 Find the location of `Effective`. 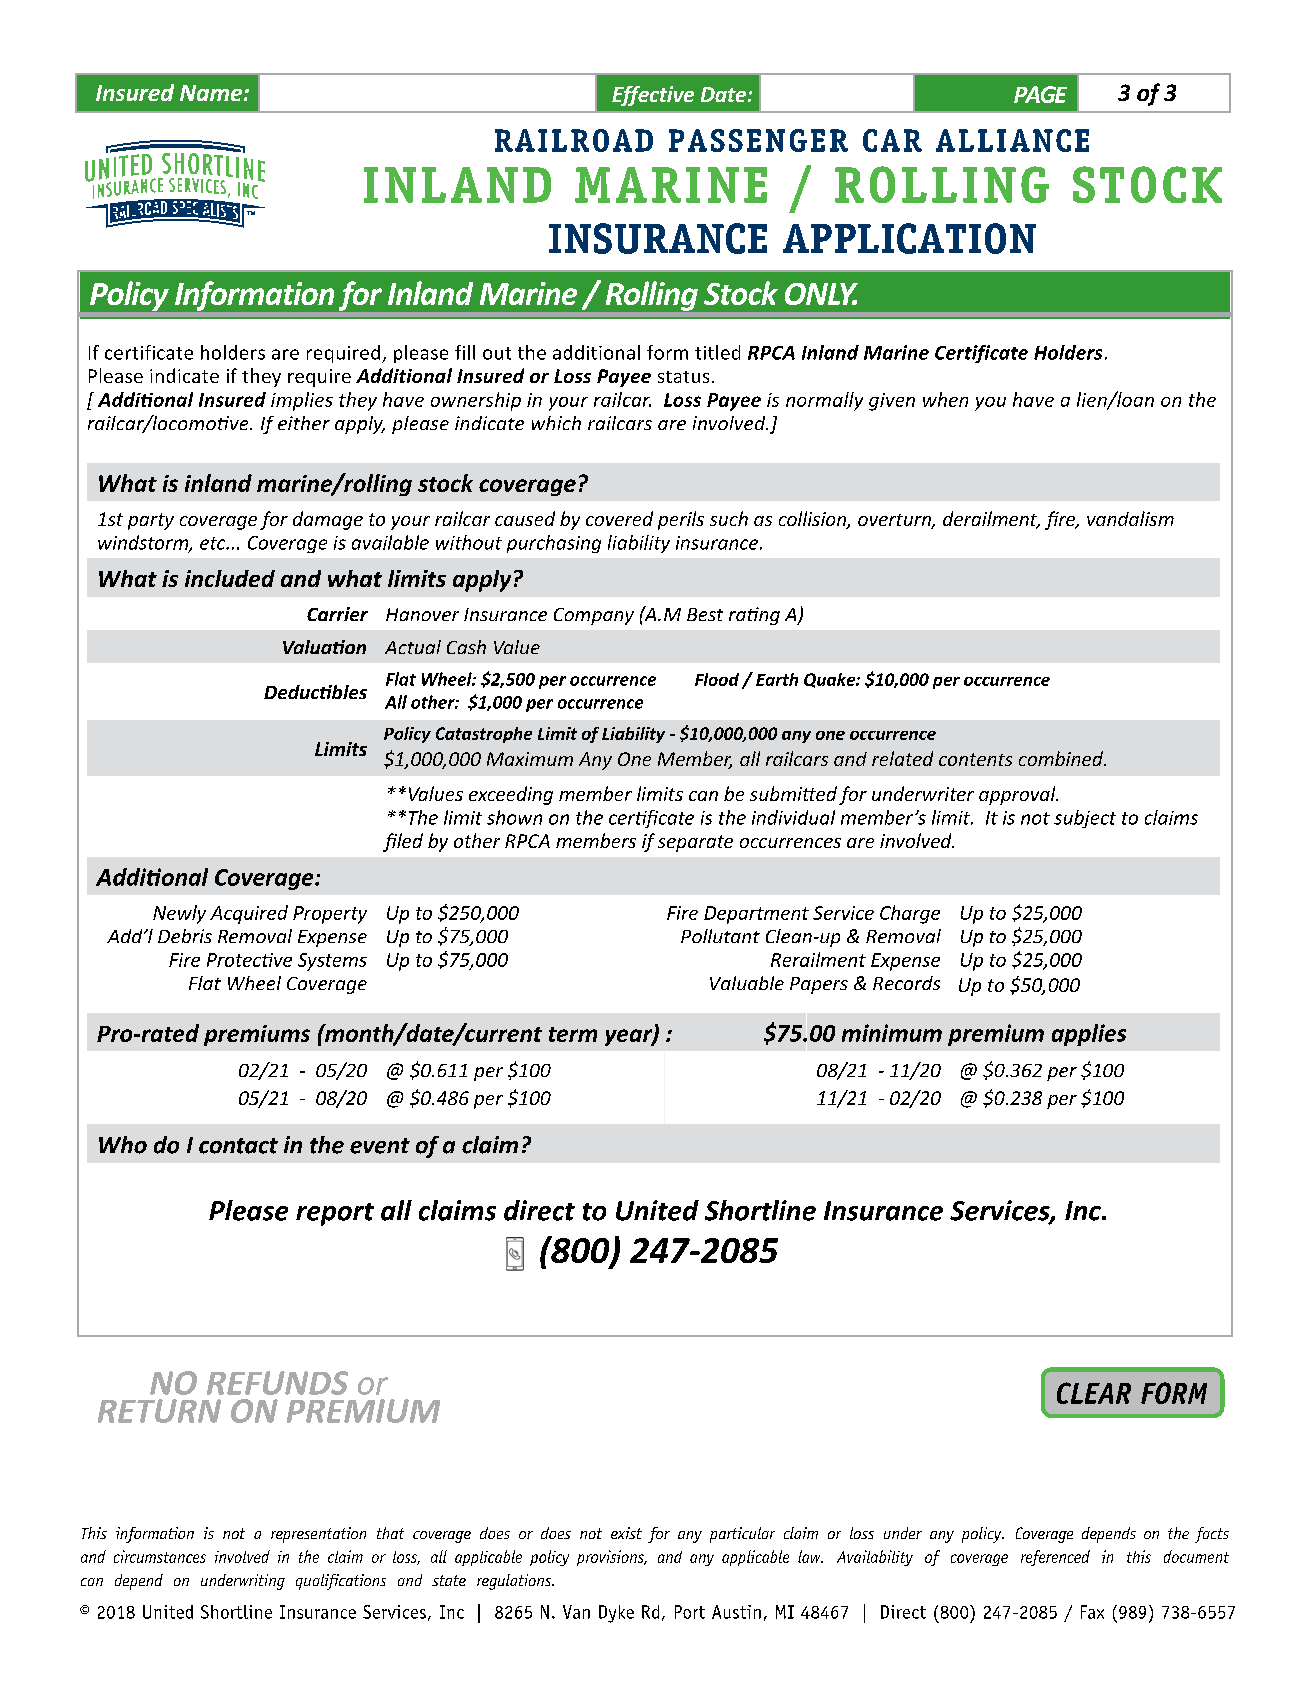

Effective is located at coordinates (653, 96).
